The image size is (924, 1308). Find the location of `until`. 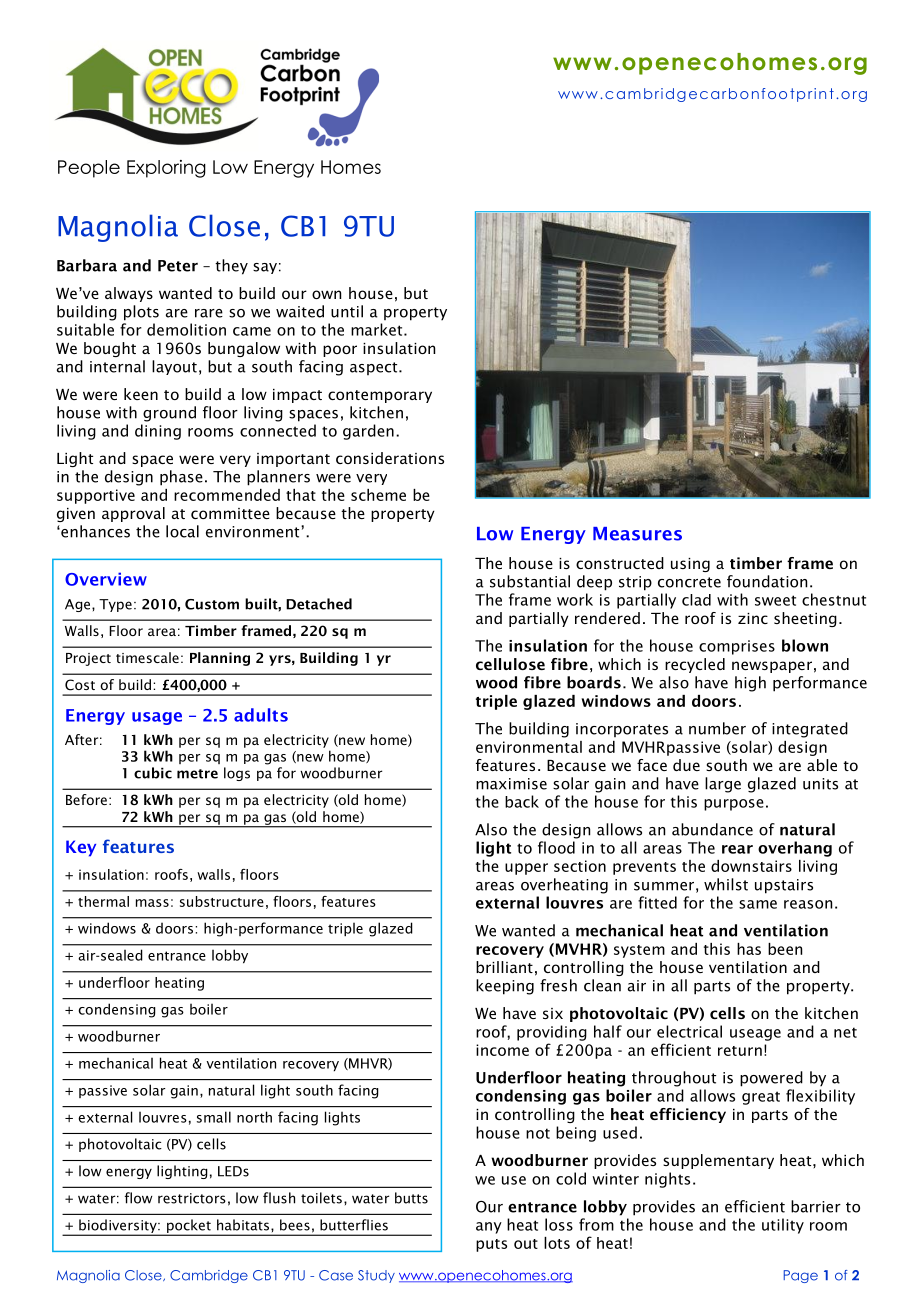

until is located at coordinates (347, 311).
